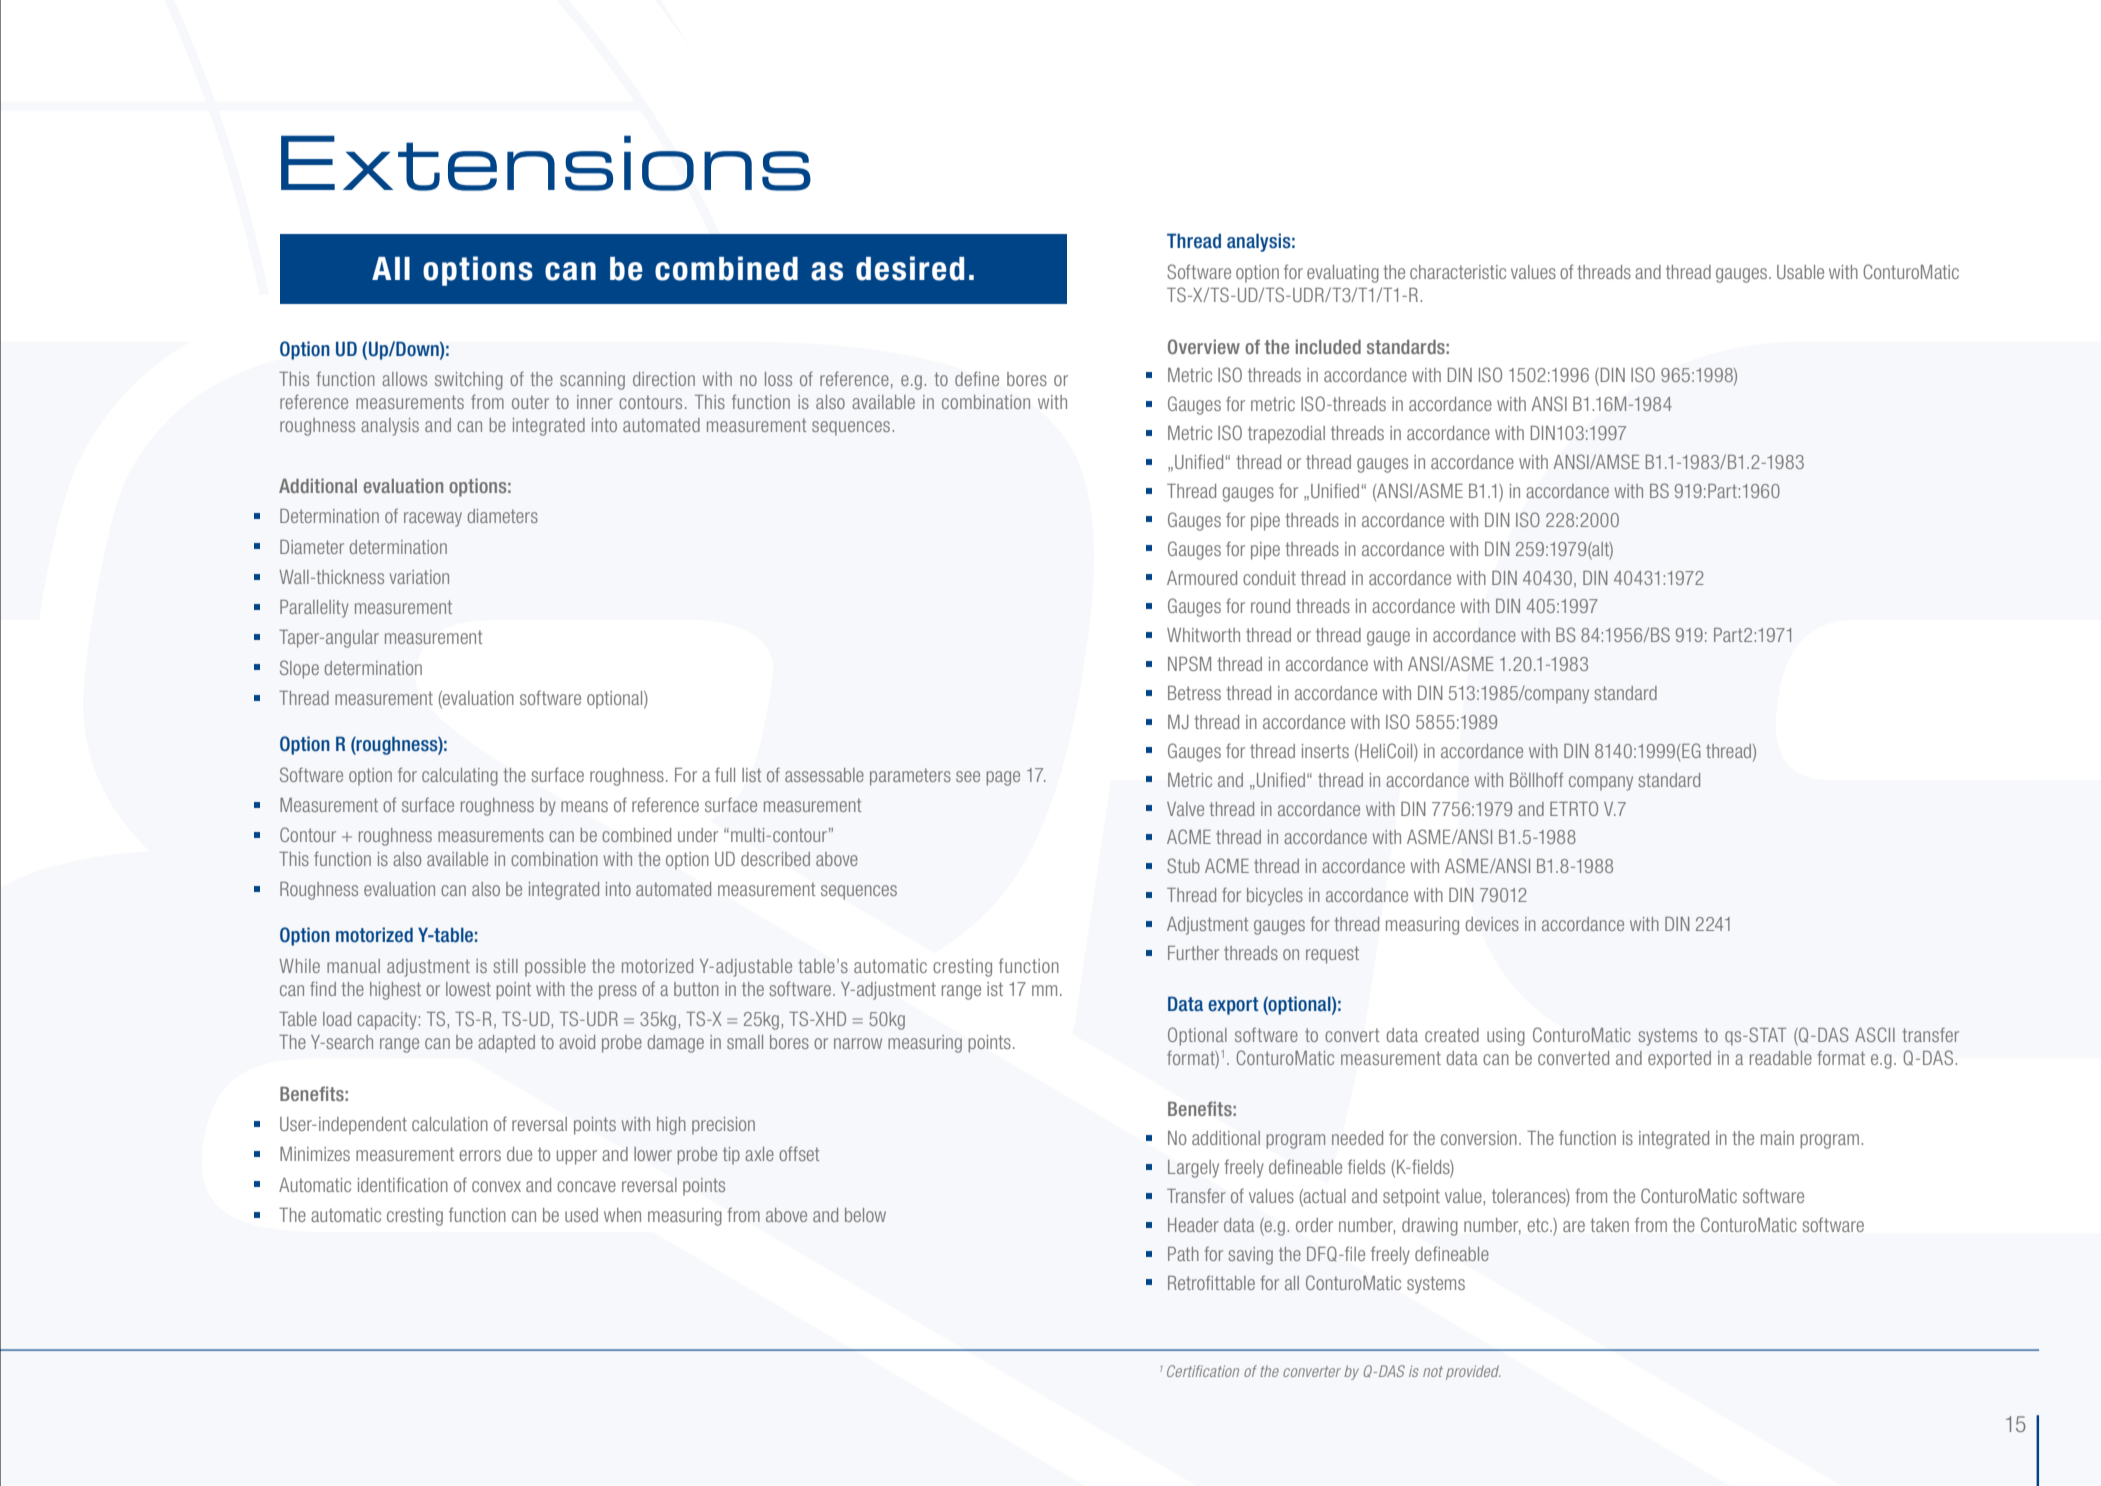 The height and width of the screenshot is (1486, 2101). What do you see at coordinates (1800, 272) in the screenshot?
I see `Usable` at bounding box center [1800, 272].
